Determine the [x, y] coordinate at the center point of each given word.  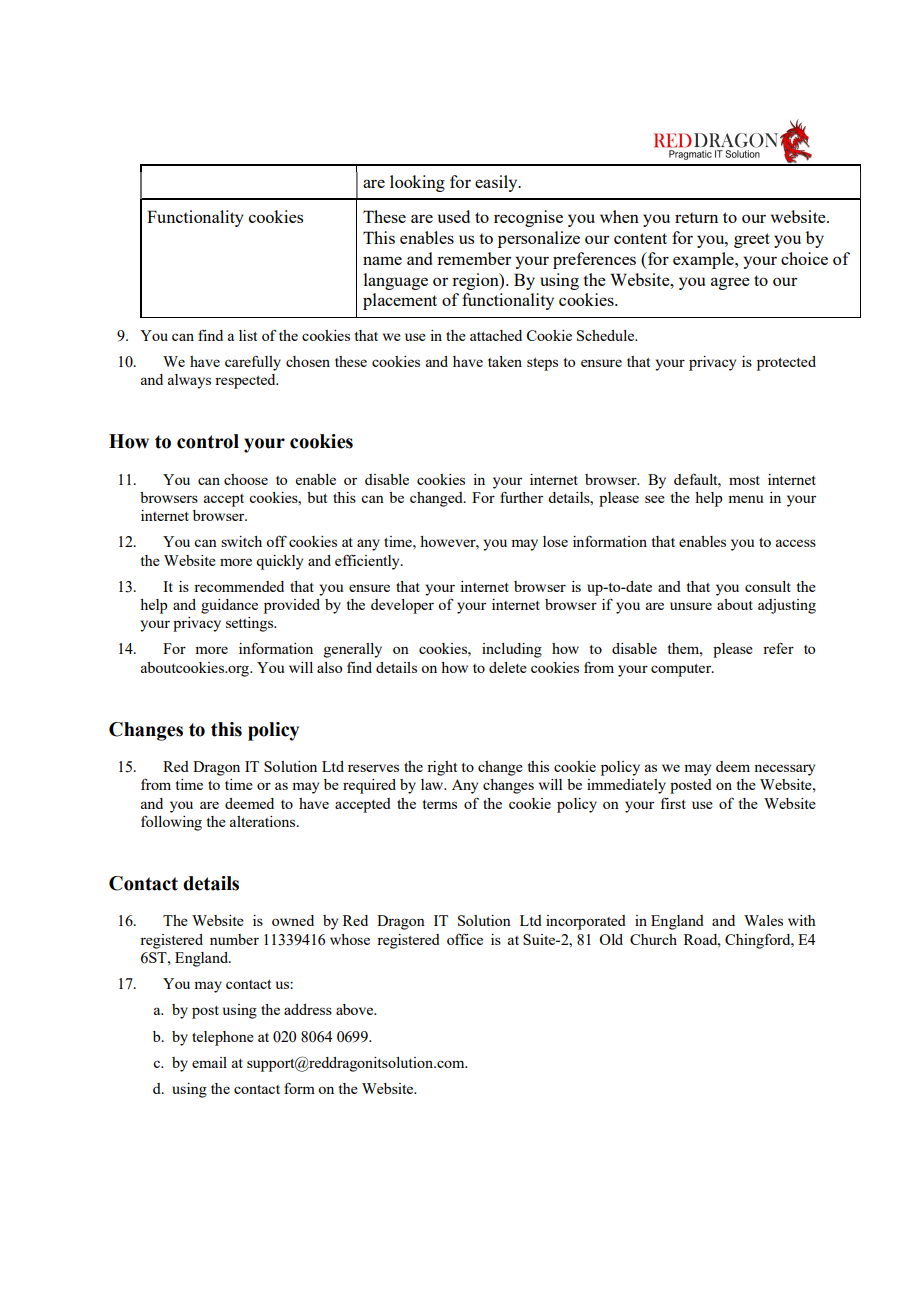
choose [246, 479]
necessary [784, 770]
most [744, 480]
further [521, 497]
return [696, 217]
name [382, 260]
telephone [223, 1038]
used [454, 216]
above [356, 1009]
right [442, 768]
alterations [264, 821]
